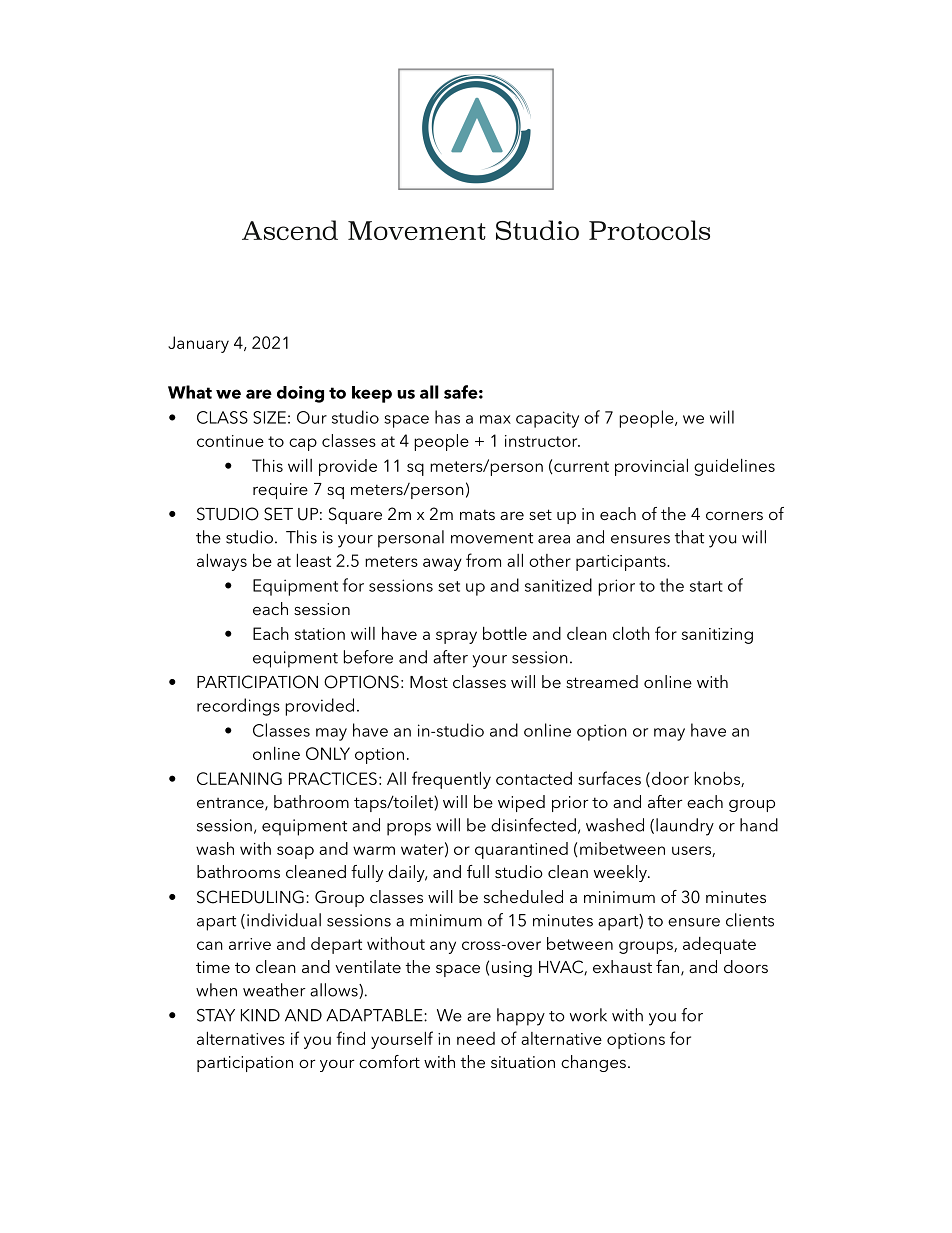 The width and height of the screenshot is (952, 1233). Describe the element at coordinates (689, 537) in the screenshot. I see `that` at that location.
